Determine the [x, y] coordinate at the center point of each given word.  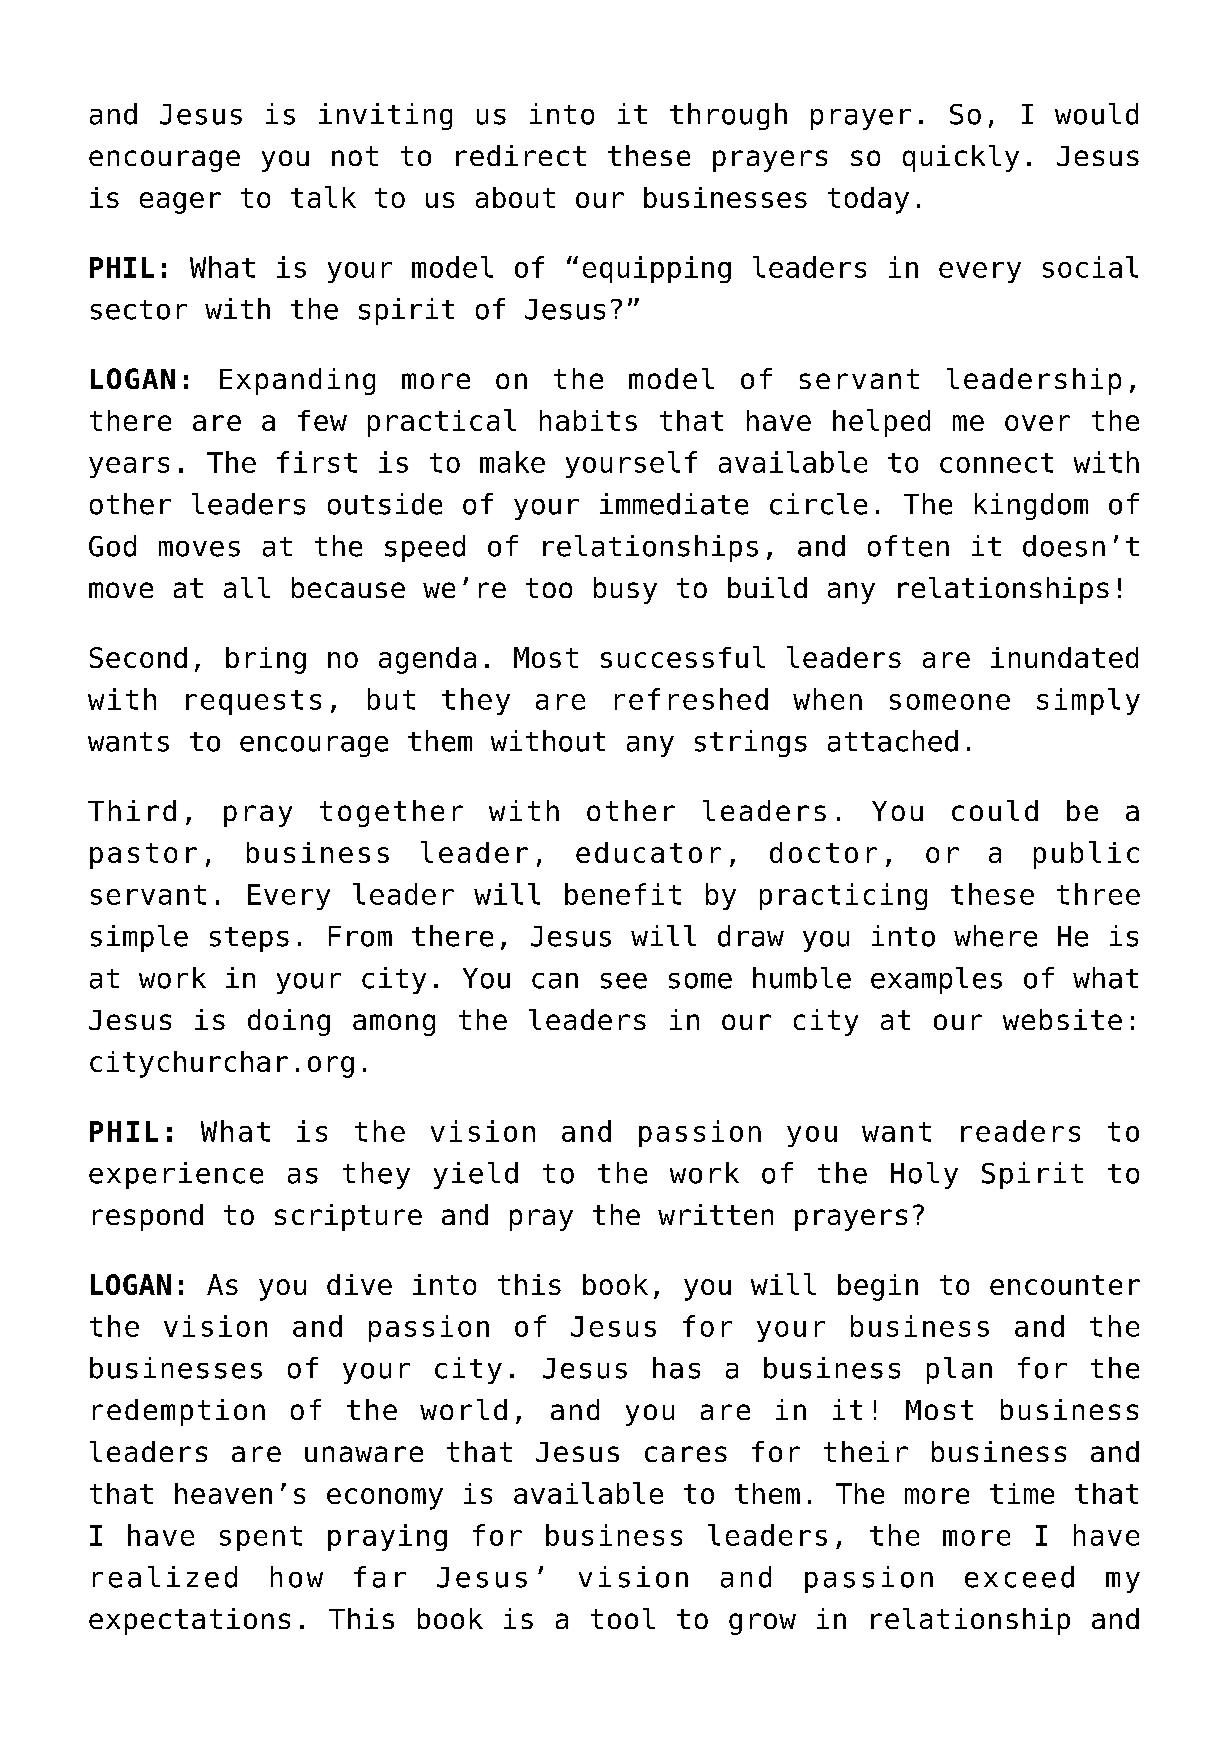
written [715, 1214]
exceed [1019, 1577]
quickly [961, 158]
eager [180, 203]
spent [261, 1538]
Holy [924, 1175]
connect [996, 463]
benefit [623, 894]
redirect [521, 155]
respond [148, 1217]
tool [623, 1618]
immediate [674, 504]
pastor [143, 856]
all [247, 587]
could [995, 810]
